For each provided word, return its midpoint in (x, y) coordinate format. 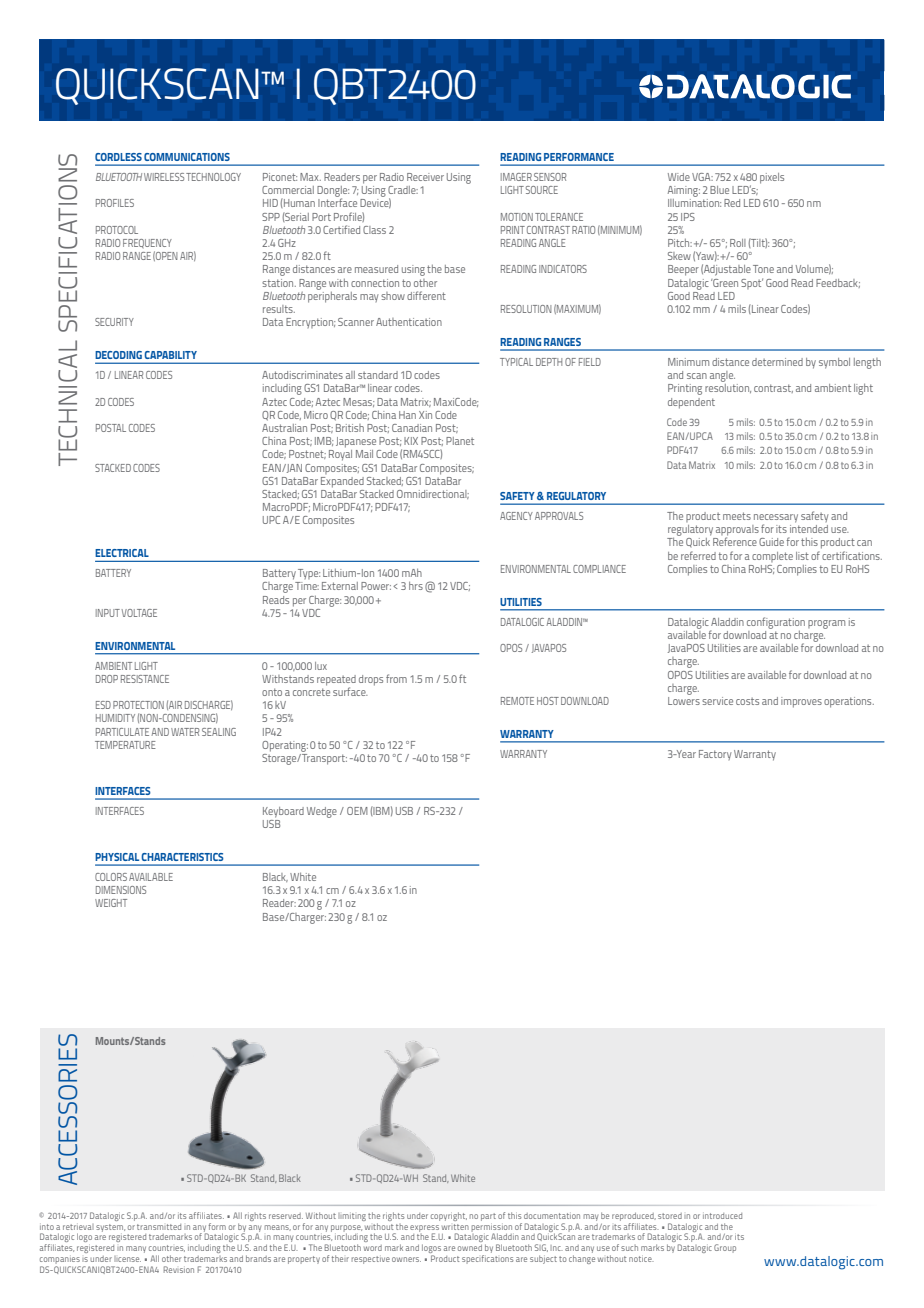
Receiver (425, 177)
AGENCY (516, 516)
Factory (715, 755)
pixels (772, 178)
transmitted (159, 1227)
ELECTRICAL (122, 553)
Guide (771, 542)
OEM (357, 811)
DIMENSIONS (121, 890)
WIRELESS (164, 177)
